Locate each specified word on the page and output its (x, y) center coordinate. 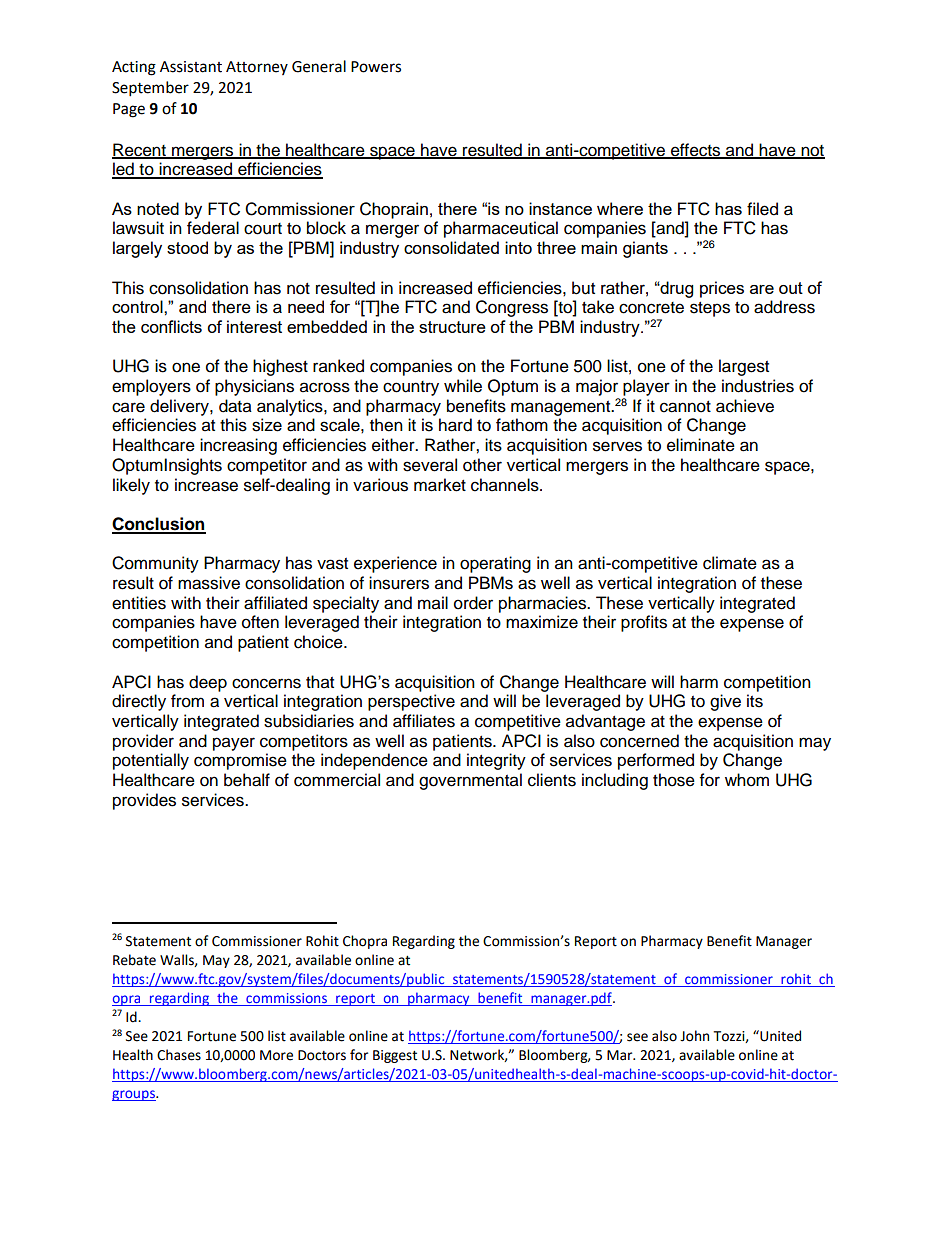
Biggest (395, 1056)
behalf (247, 780)
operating (495, 564)
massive (209, 583)
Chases (179, 1055)
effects (696, 151)
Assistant (191, 67)
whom (747, 780)
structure (452, 327)
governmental (470, 781)
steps (710, 309)
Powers (376, 67)
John (694, 1036)
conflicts (171, 326)
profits (644, 623)
